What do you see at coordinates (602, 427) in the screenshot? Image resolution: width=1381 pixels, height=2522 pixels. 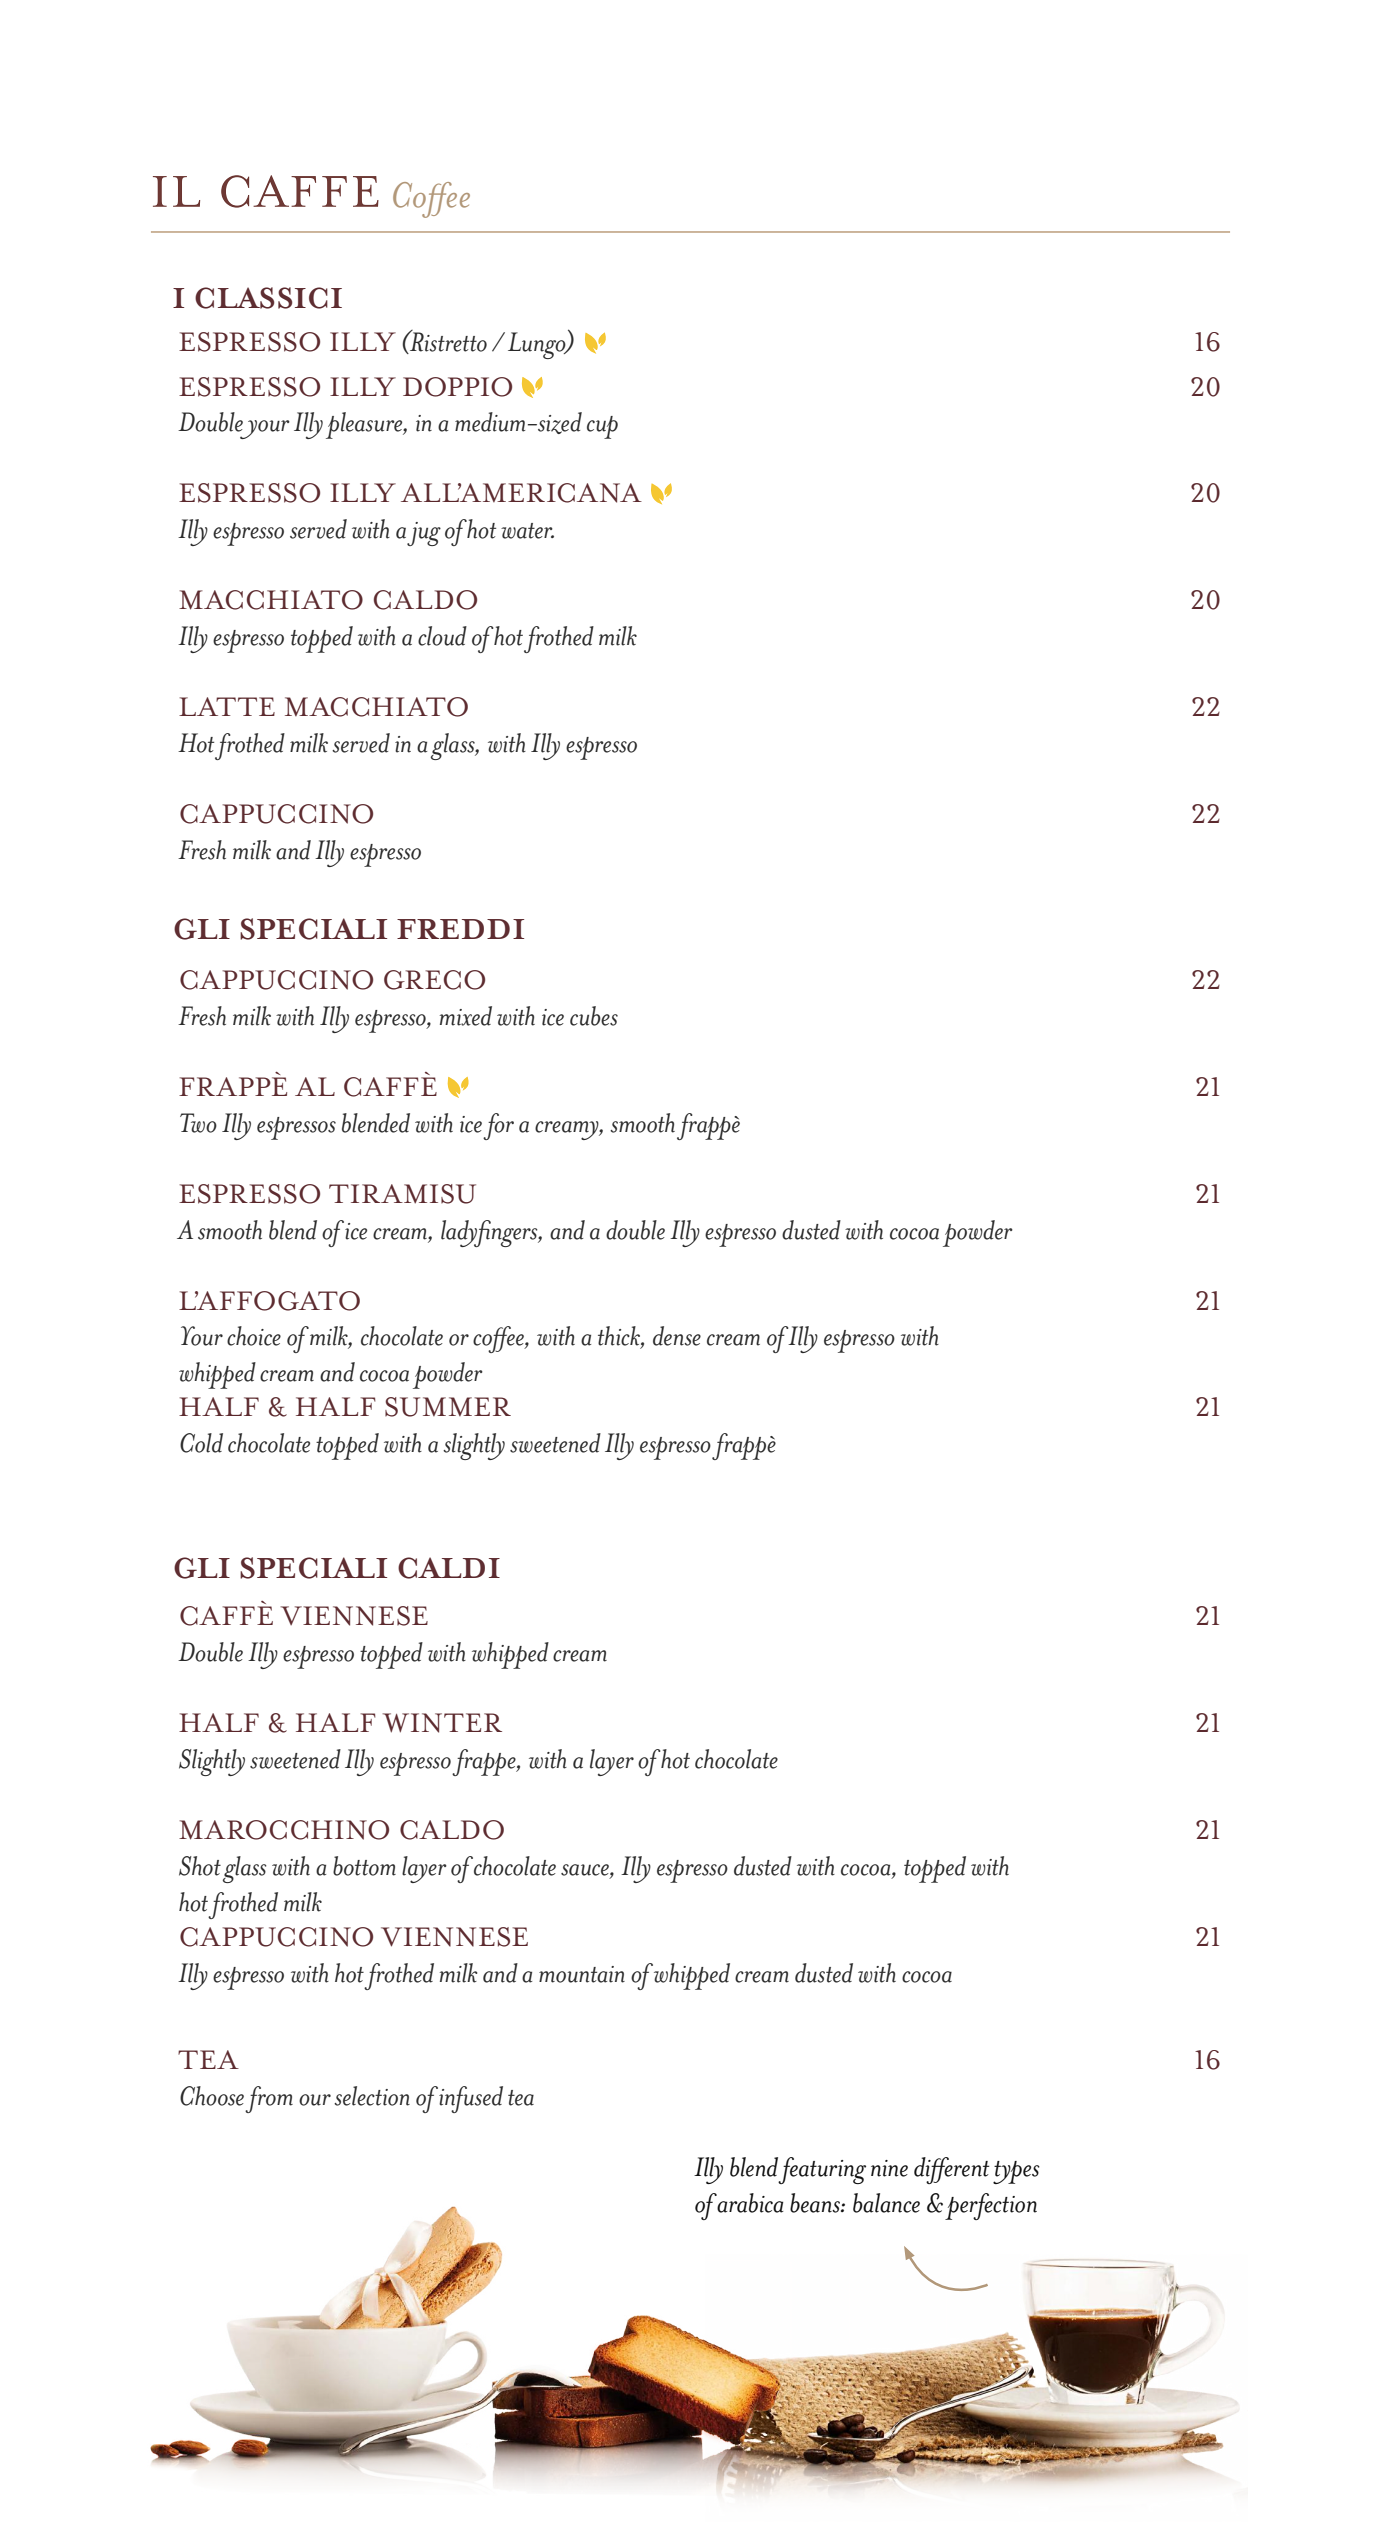 I see `cup` at bounding box center [602, 427].
